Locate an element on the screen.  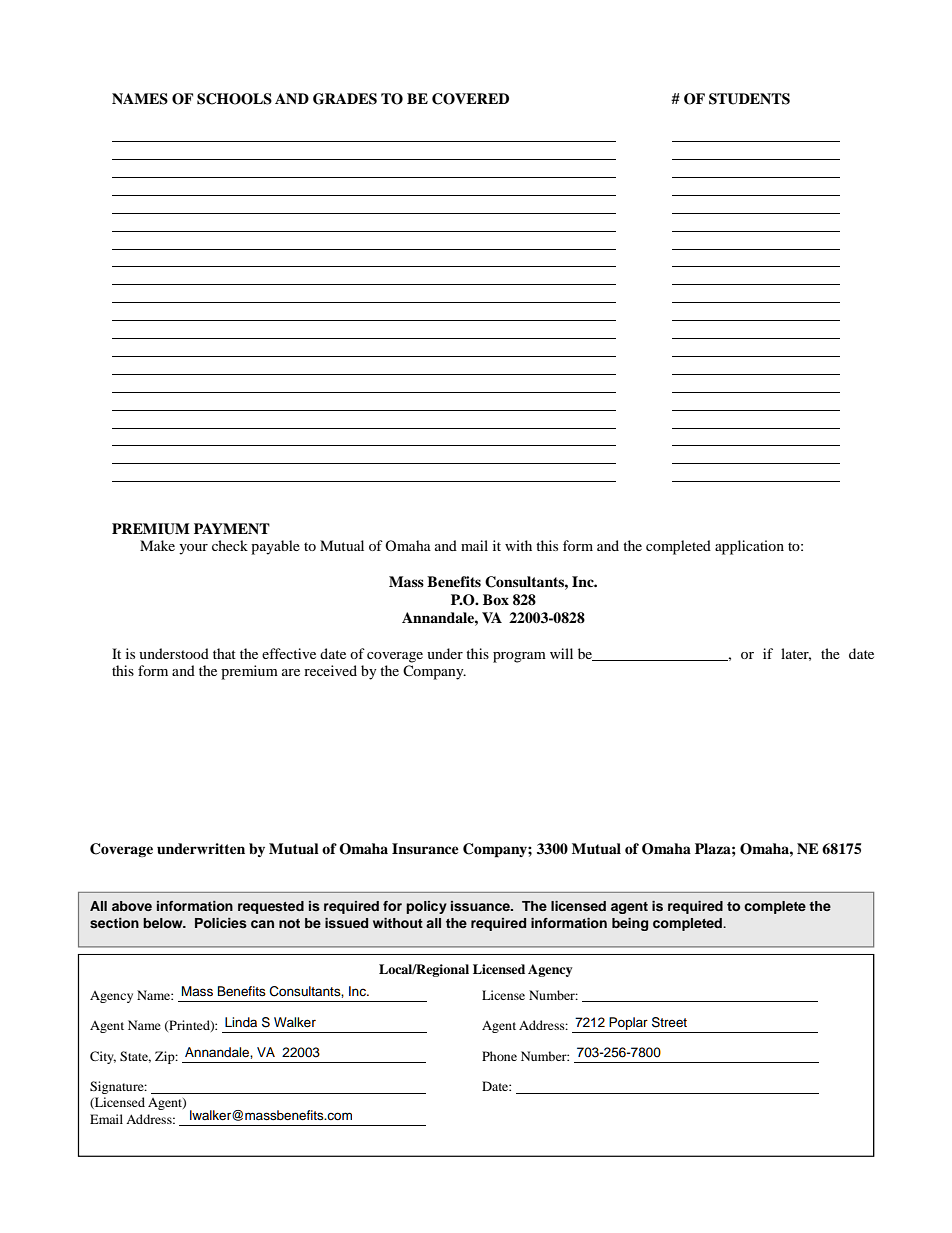
Insurance is located at coordinates (425, 848).
